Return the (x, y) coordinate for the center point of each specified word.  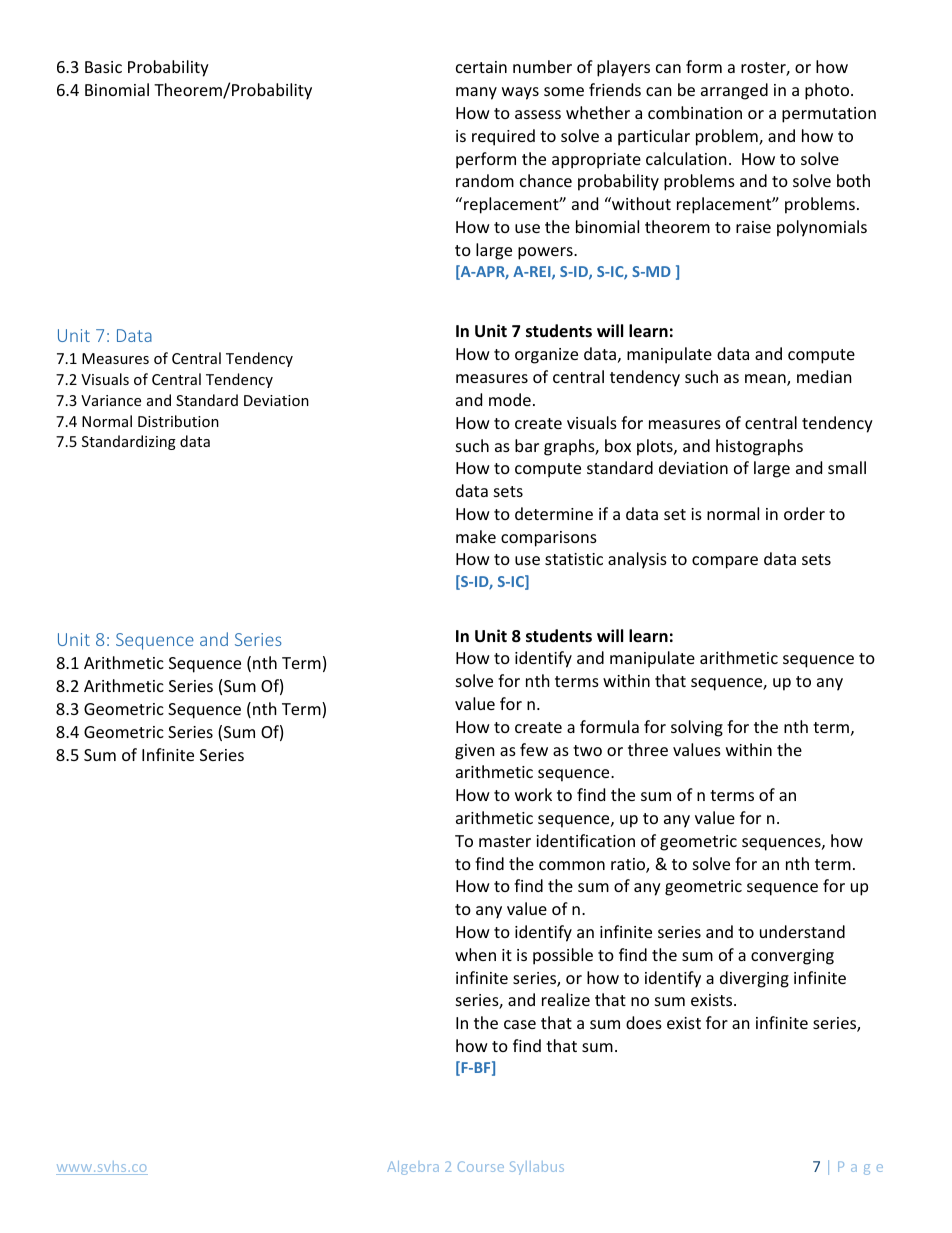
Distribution (178, 421)
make (476, 536)
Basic (103, 67)
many (476, 93)
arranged (734, 91)
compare (725, 562)
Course (481, 1166)
